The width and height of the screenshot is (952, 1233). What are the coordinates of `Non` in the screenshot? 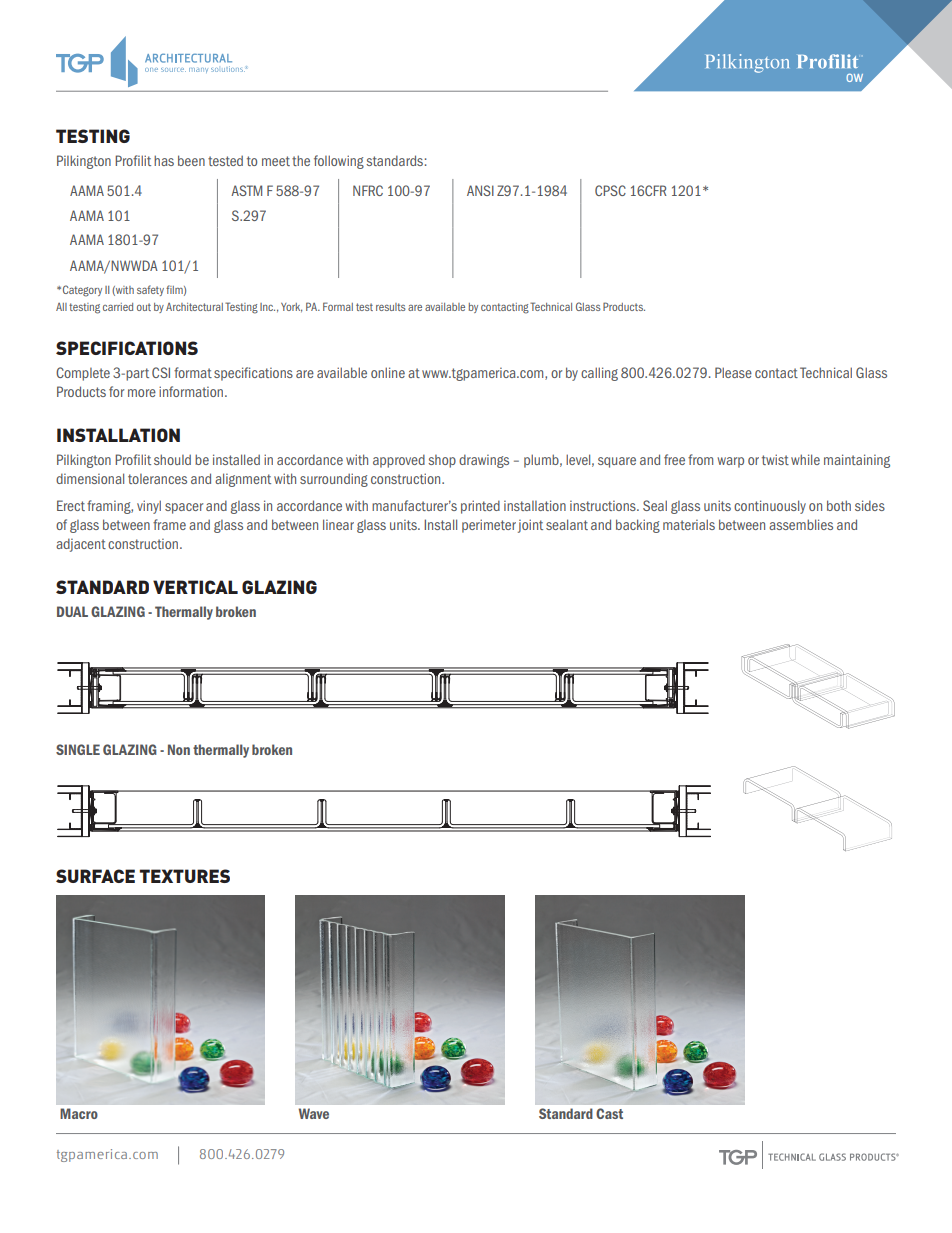 It's located at (179, 749).
